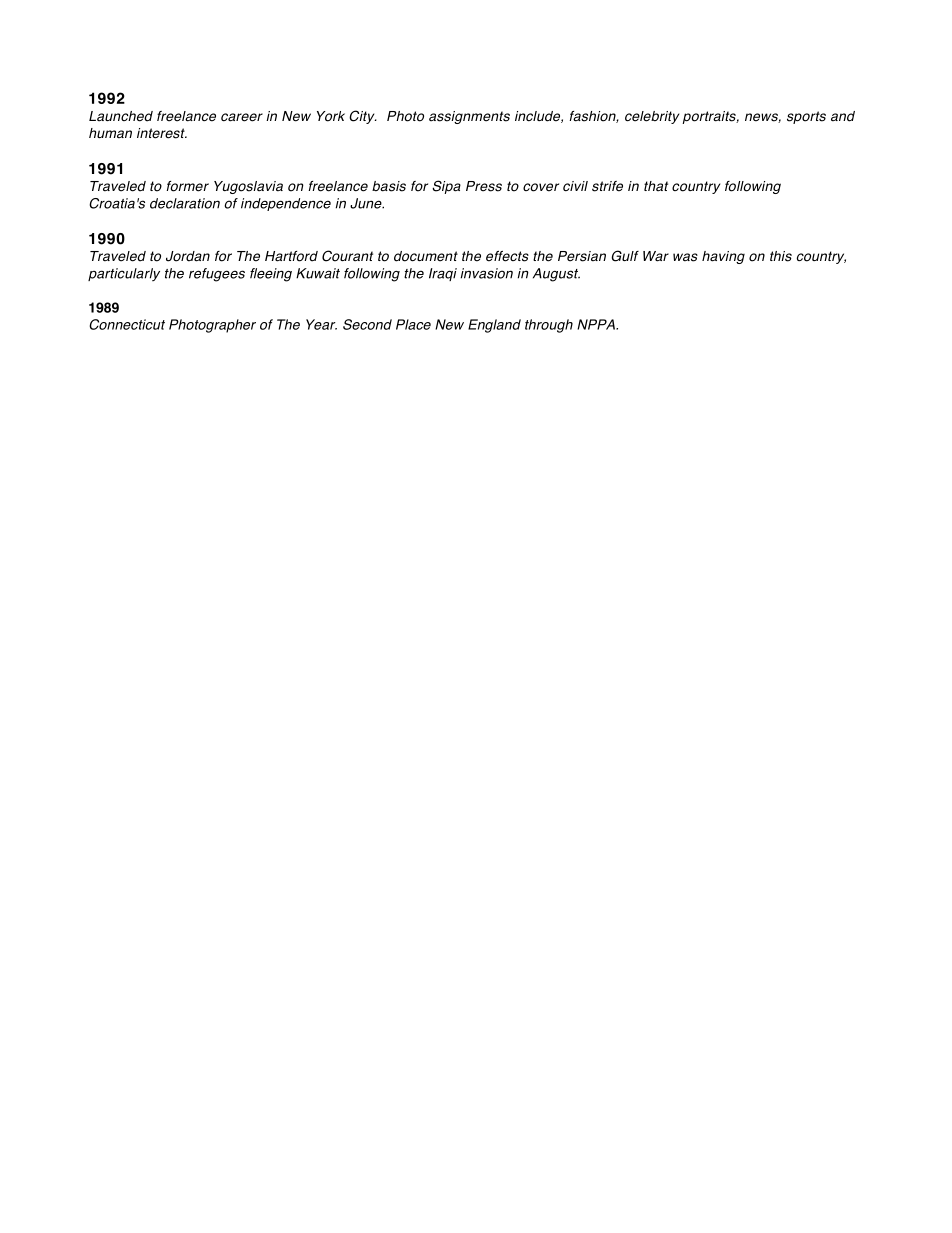  I want to click on celebrity, so click(652, 117).
